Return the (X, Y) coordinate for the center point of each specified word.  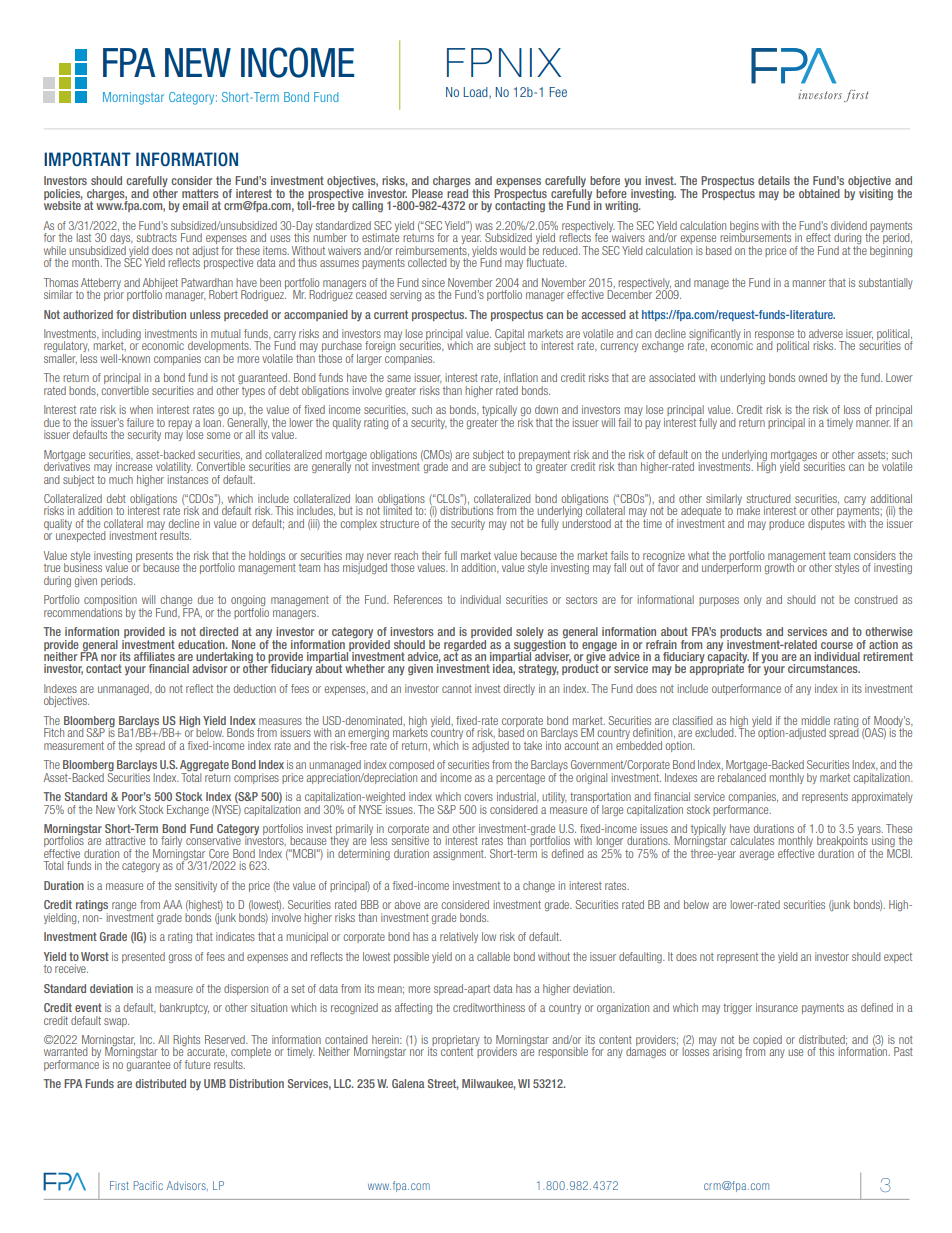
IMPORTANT (87, 159)
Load (477, 93)
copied (767, 1040)
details (774, 180)
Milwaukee (488, 1084)
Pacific (148, 1185)
